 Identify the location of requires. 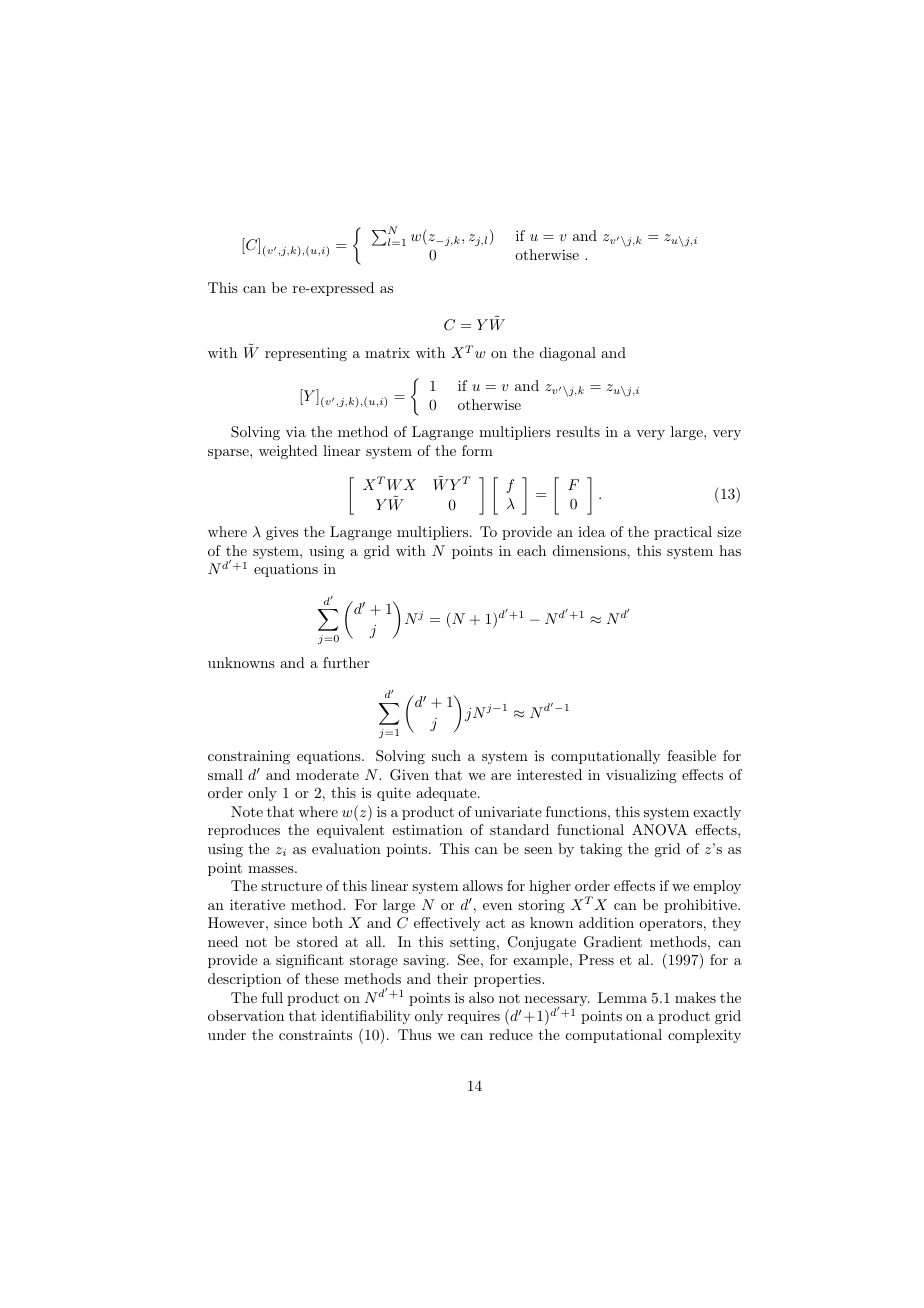
(474, 1017).
